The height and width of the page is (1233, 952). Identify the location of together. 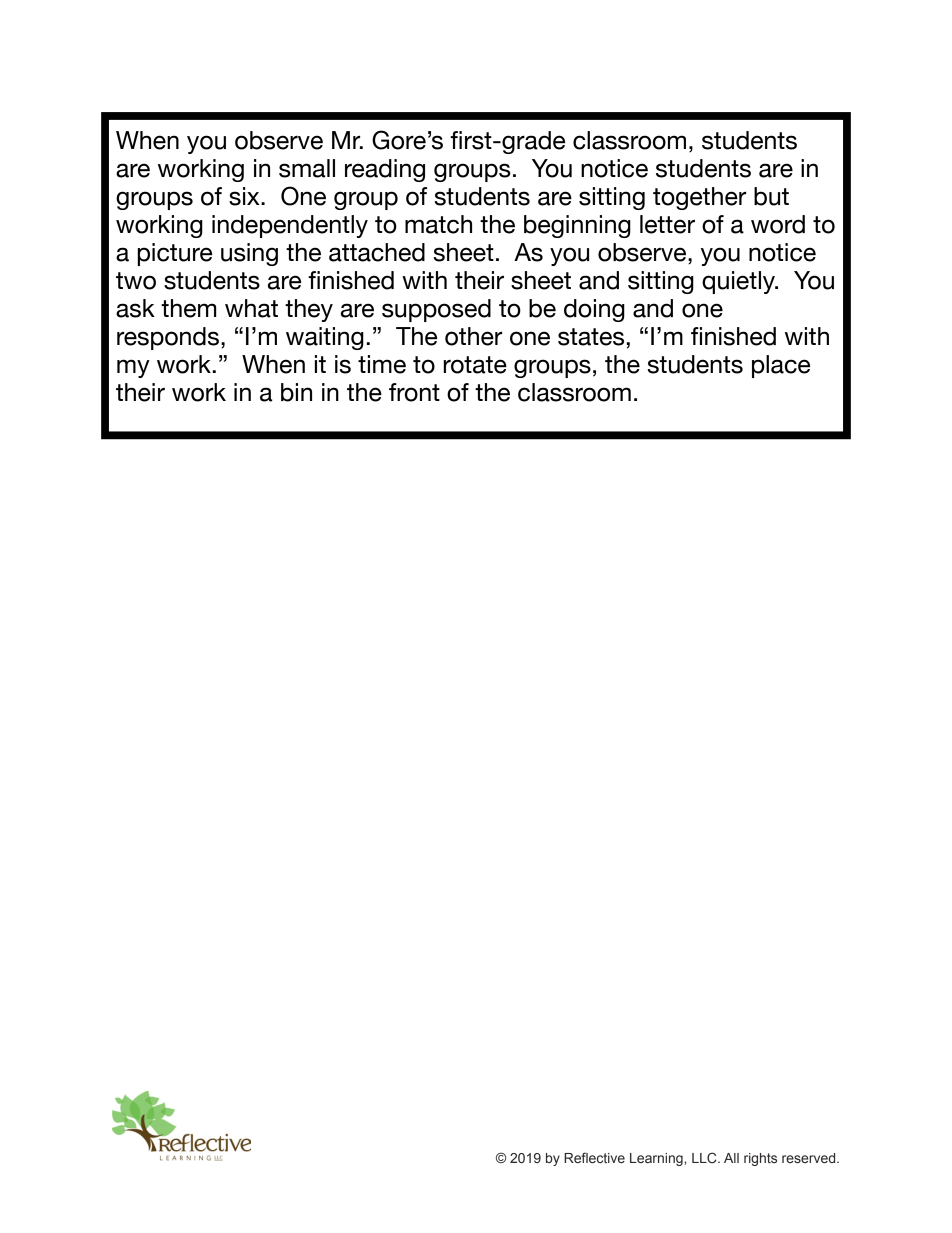
(699, 198).
